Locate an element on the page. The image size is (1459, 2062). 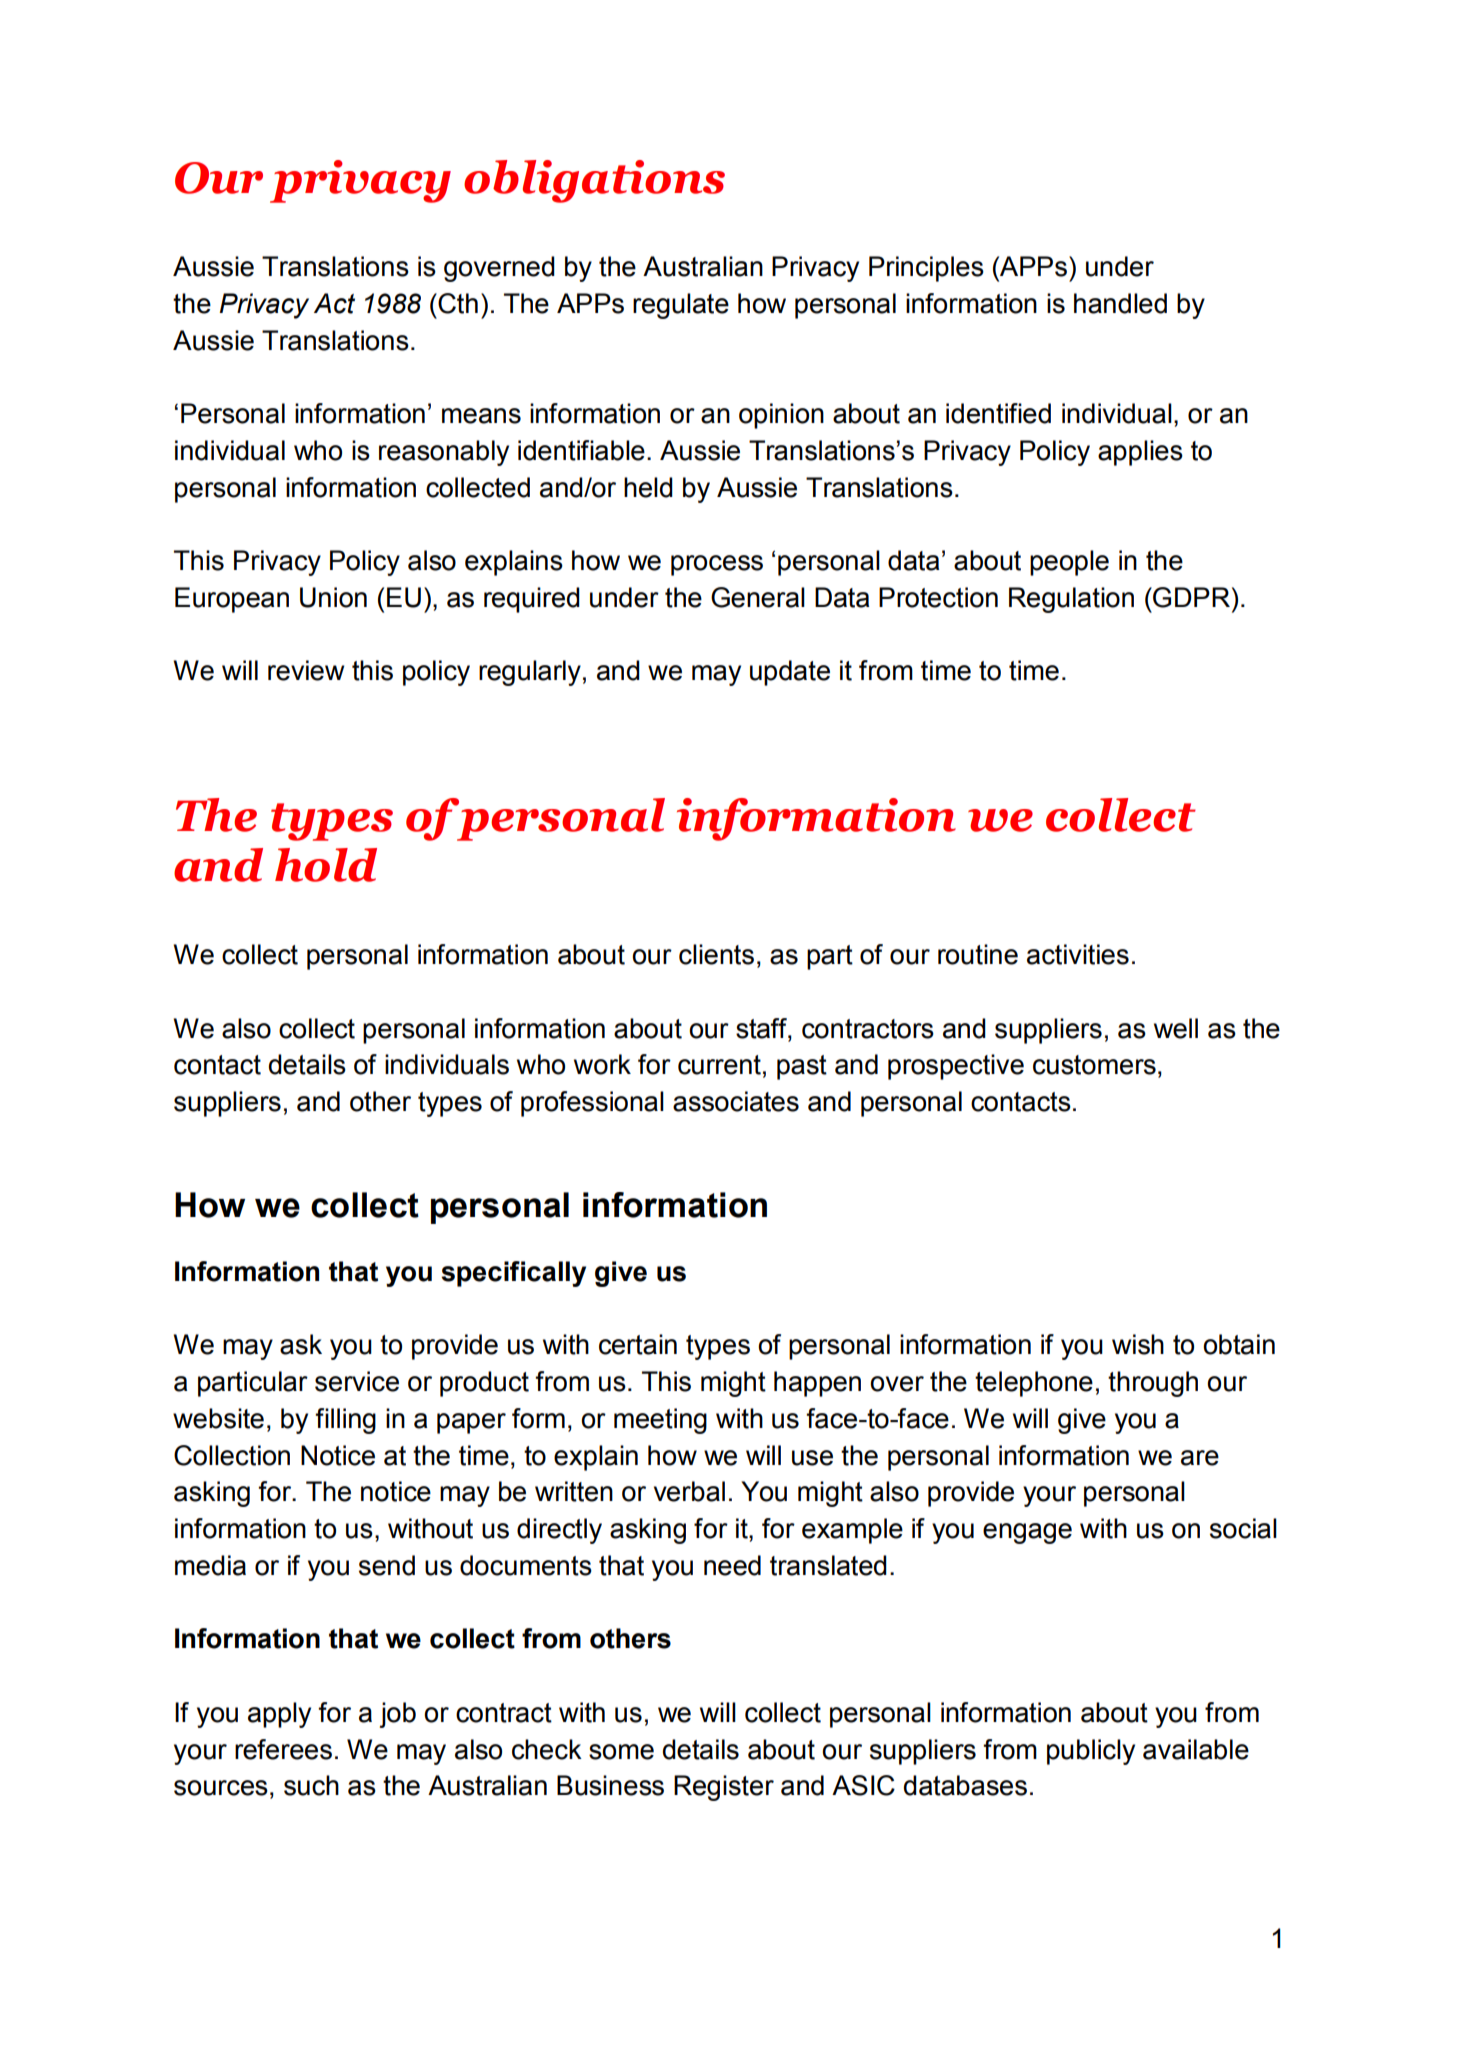
certain is located at coordinates (638, 1344).
